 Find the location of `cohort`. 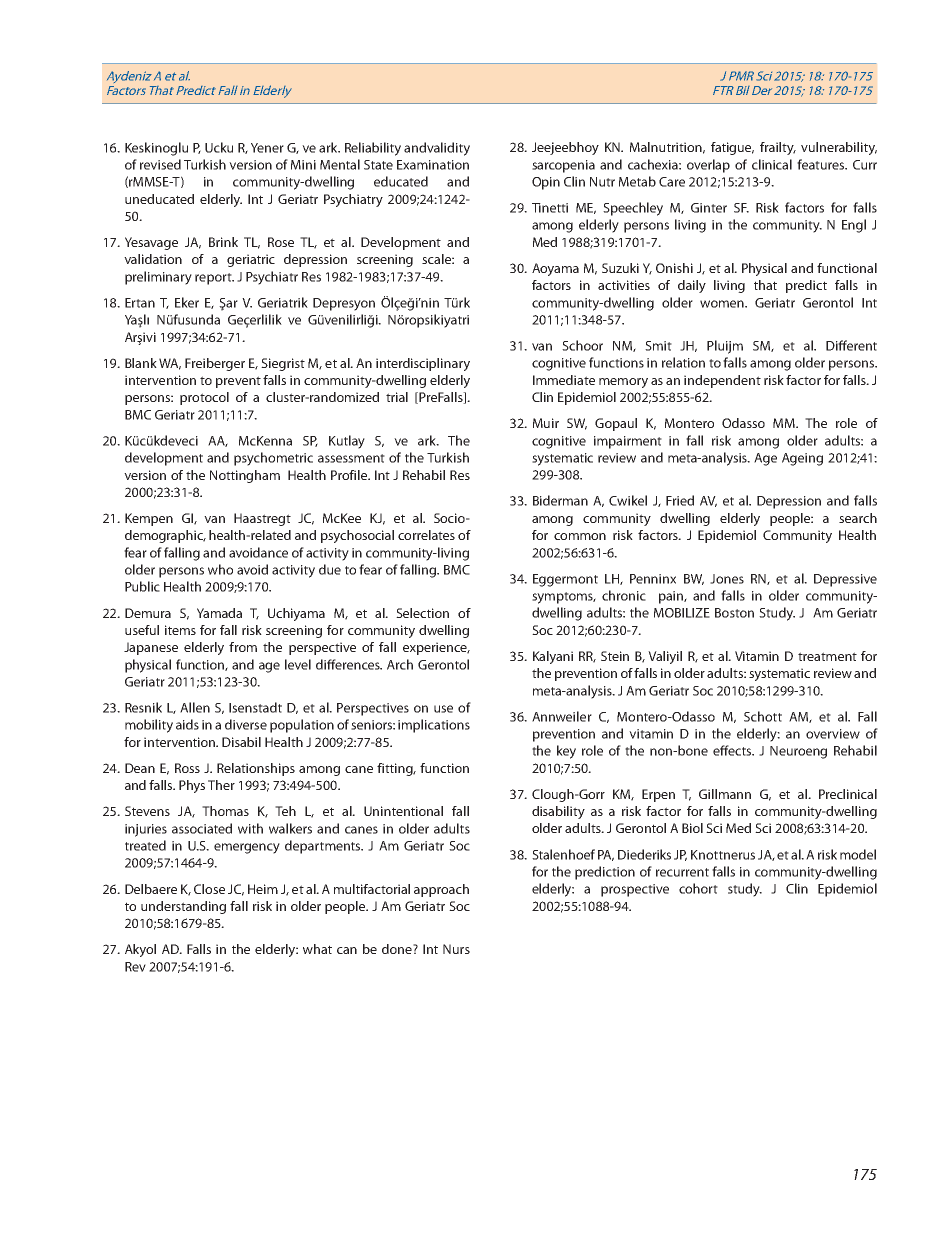

cohort is located at coordinates (698, 888).
